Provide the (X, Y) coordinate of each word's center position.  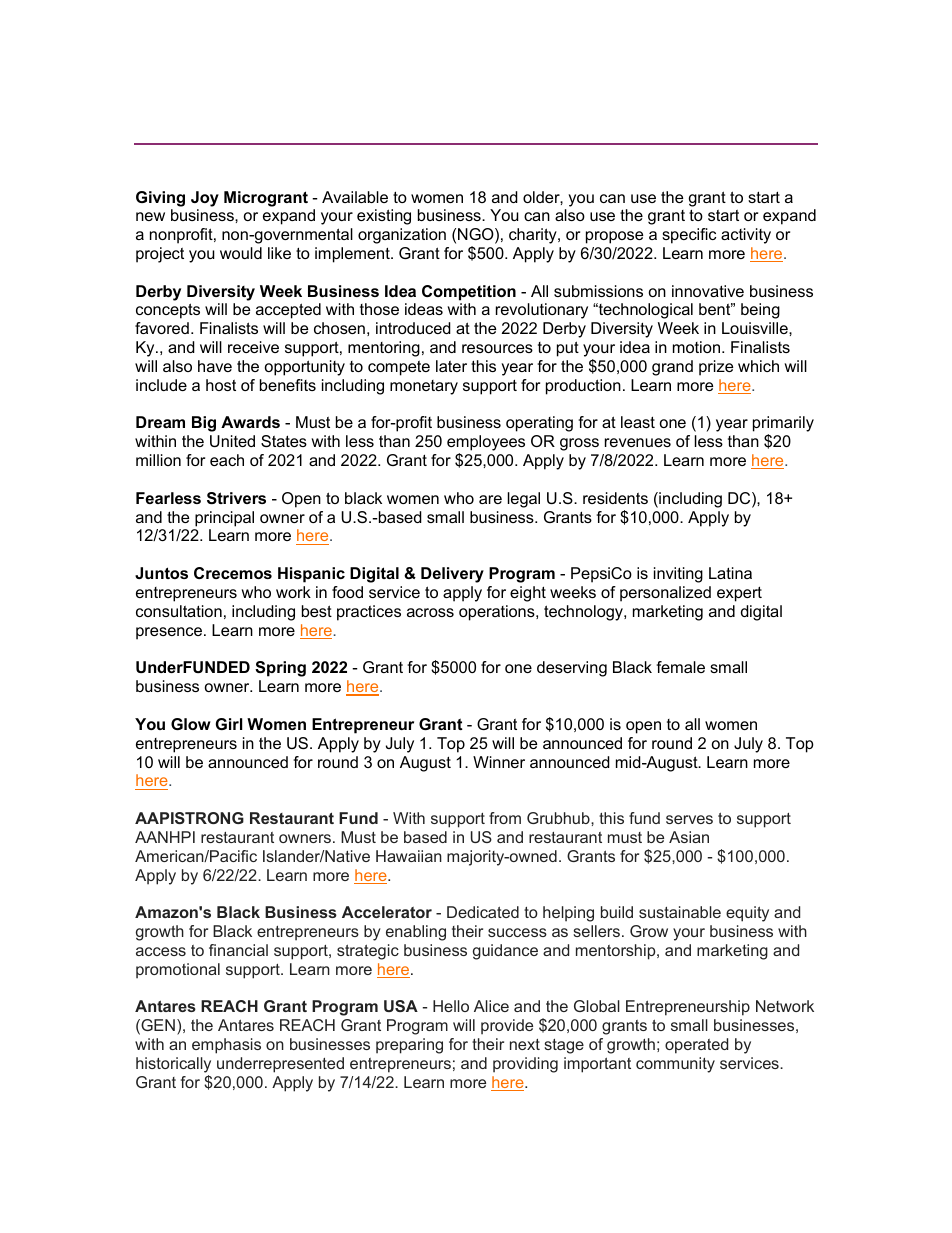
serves (689, 819)
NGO (477, 235)
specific (689, 236)
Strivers (236, 498)
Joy (205, 199)
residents (615, 498)
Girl (229, 724)
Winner (499, 762)
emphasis (226, 1046)
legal (524, 500)
